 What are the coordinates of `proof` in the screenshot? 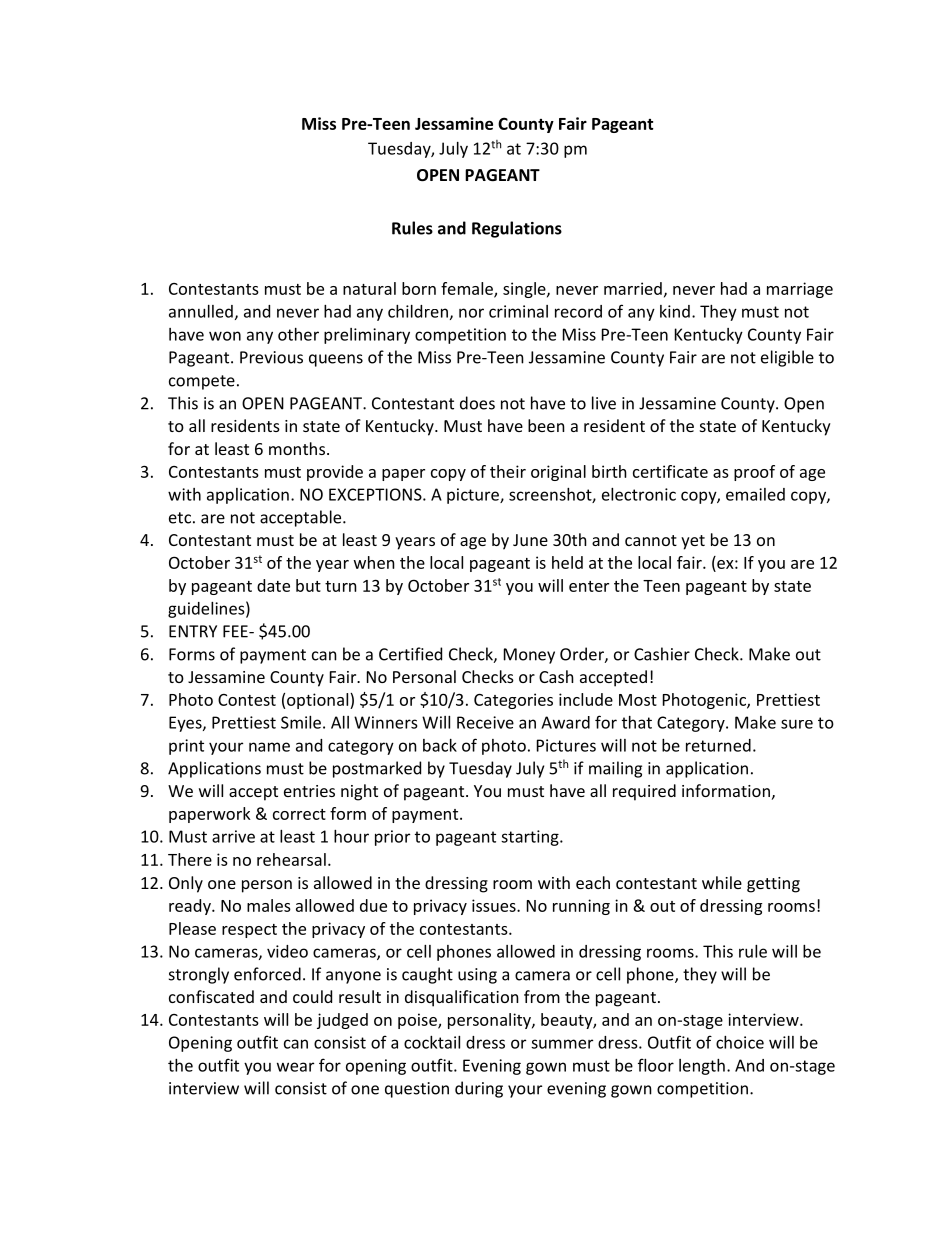 It's located at (754, 473).
